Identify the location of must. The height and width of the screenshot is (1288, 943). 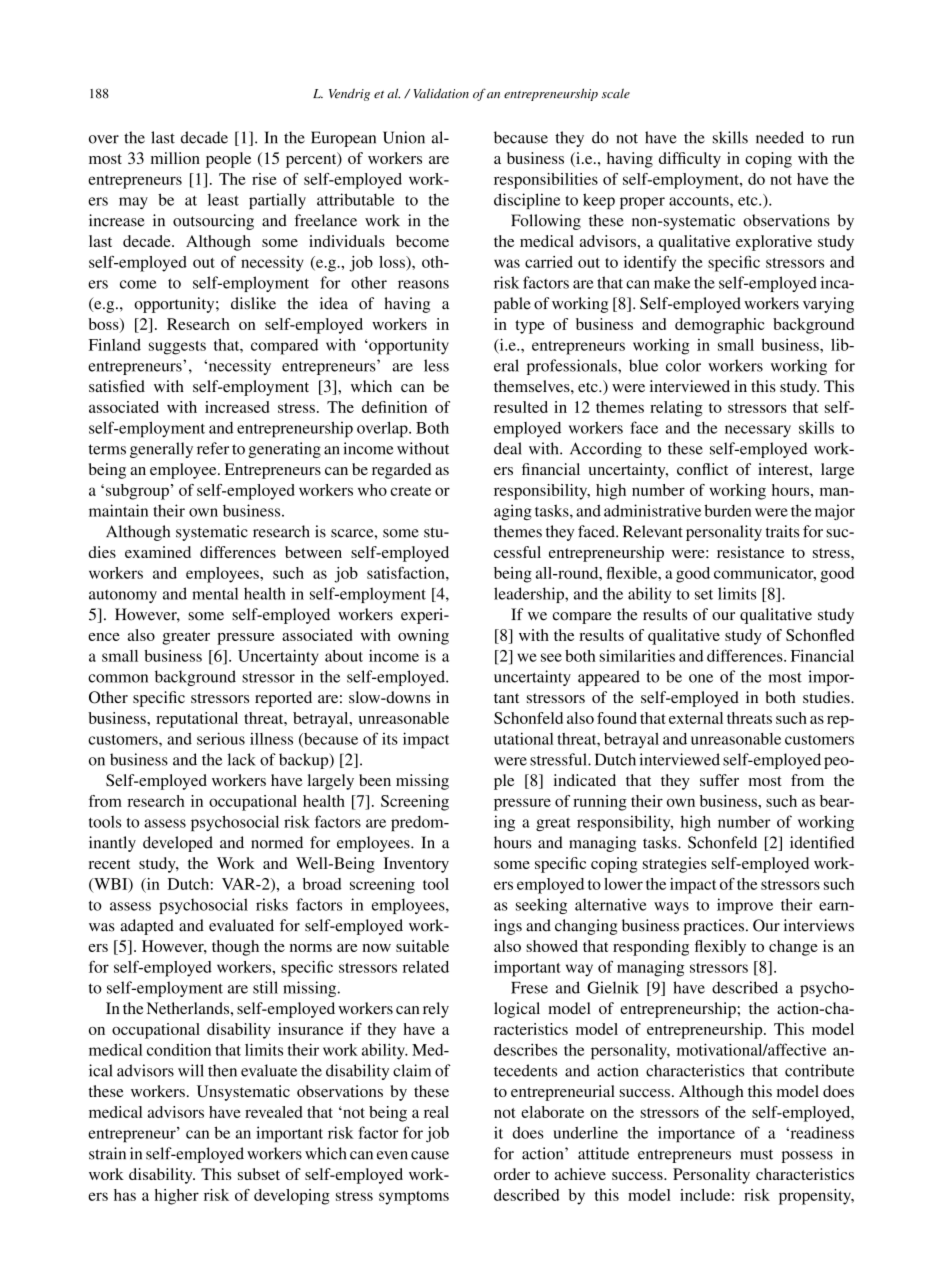
(756, 1154).
